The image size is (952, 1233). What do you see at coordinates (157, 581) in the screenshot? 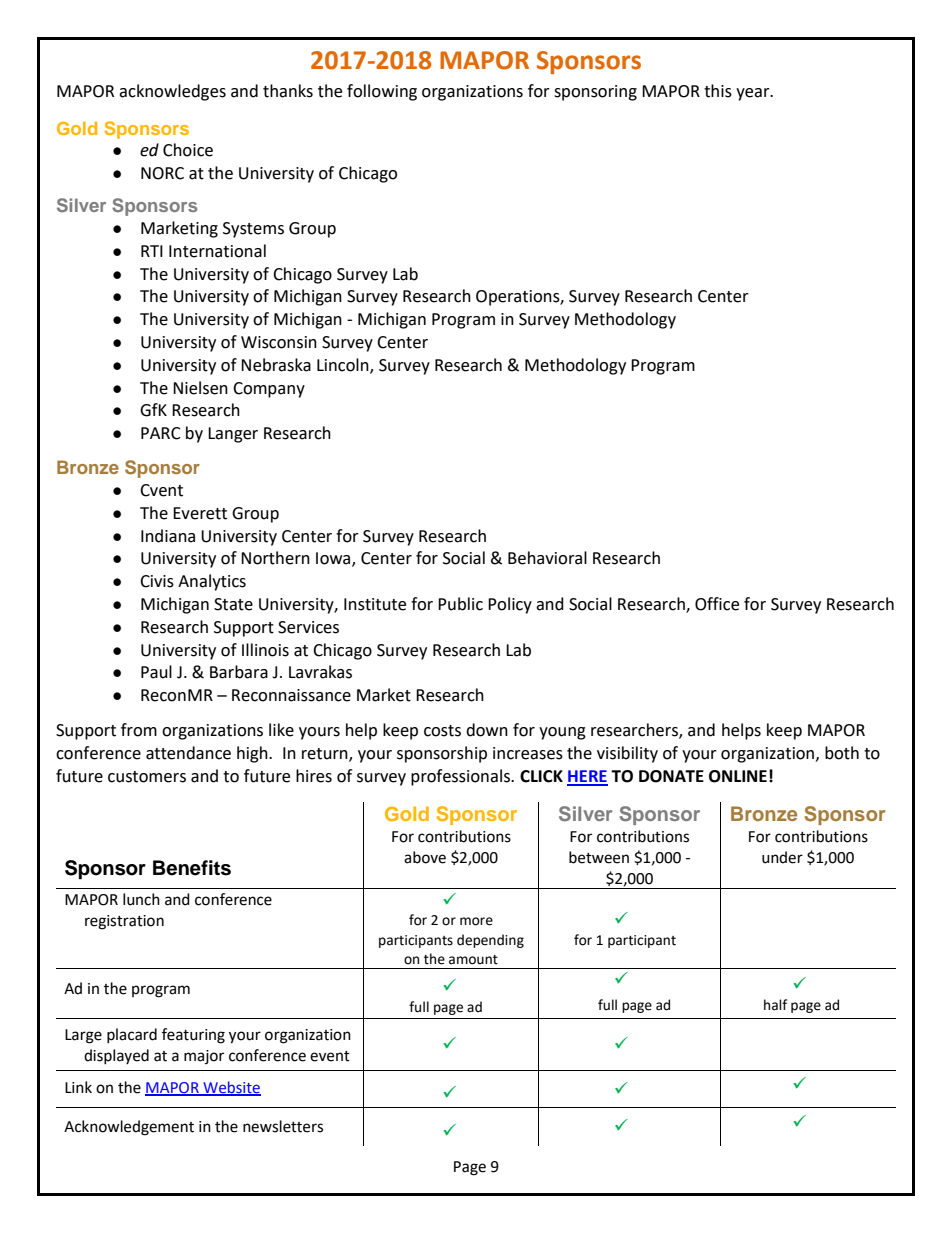
I see `Civis` at bounding box center [157, 581].
